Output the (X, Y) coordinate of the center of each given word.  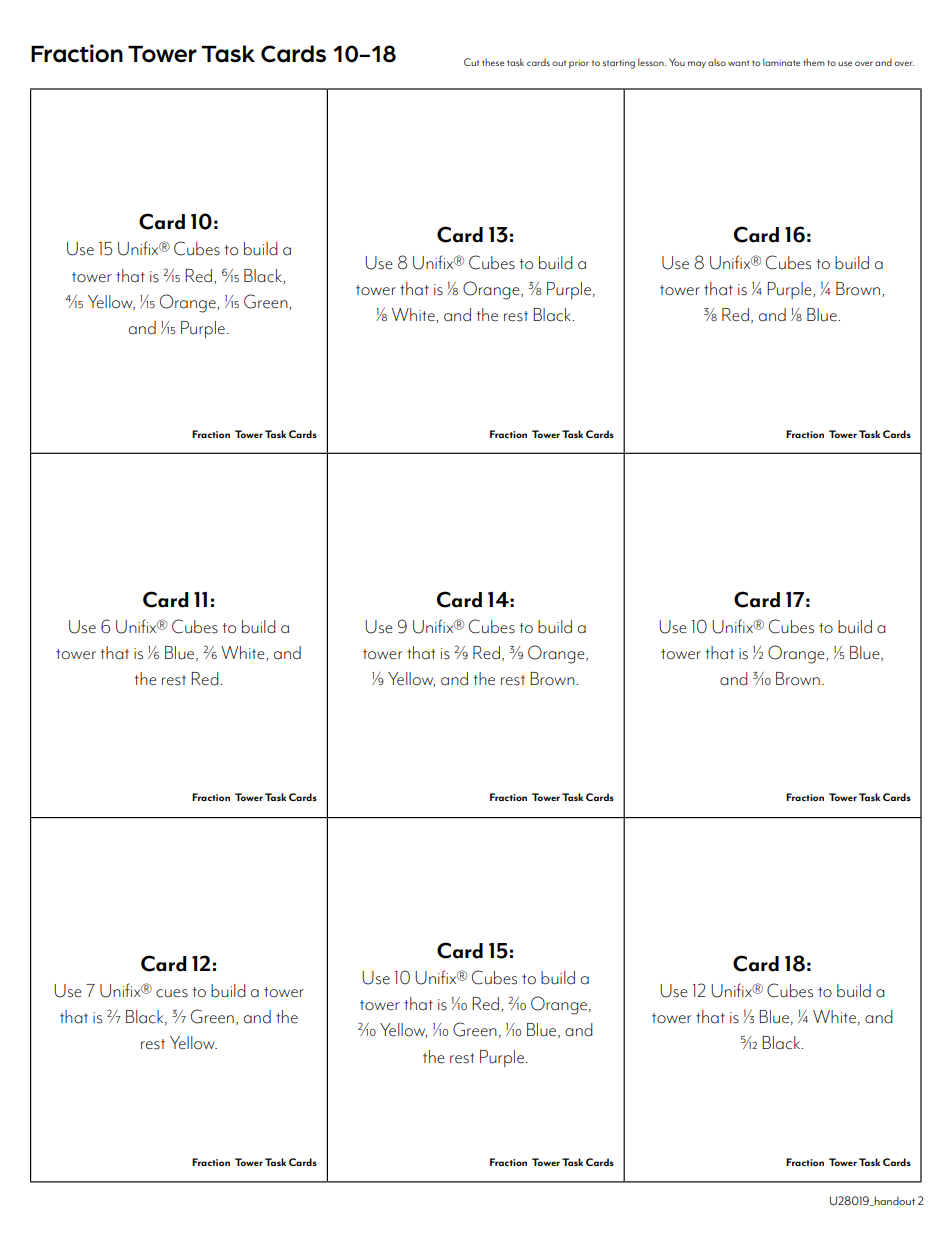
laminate (781, 62)
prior (579, 64)
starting (619, 64)
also (717, 62)
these (493, 62)
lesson (652, 62)
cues (172, 993)
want (738, 63)
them (814, 62)
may (697, 65)
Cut (471, 62)
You (677, 62)
